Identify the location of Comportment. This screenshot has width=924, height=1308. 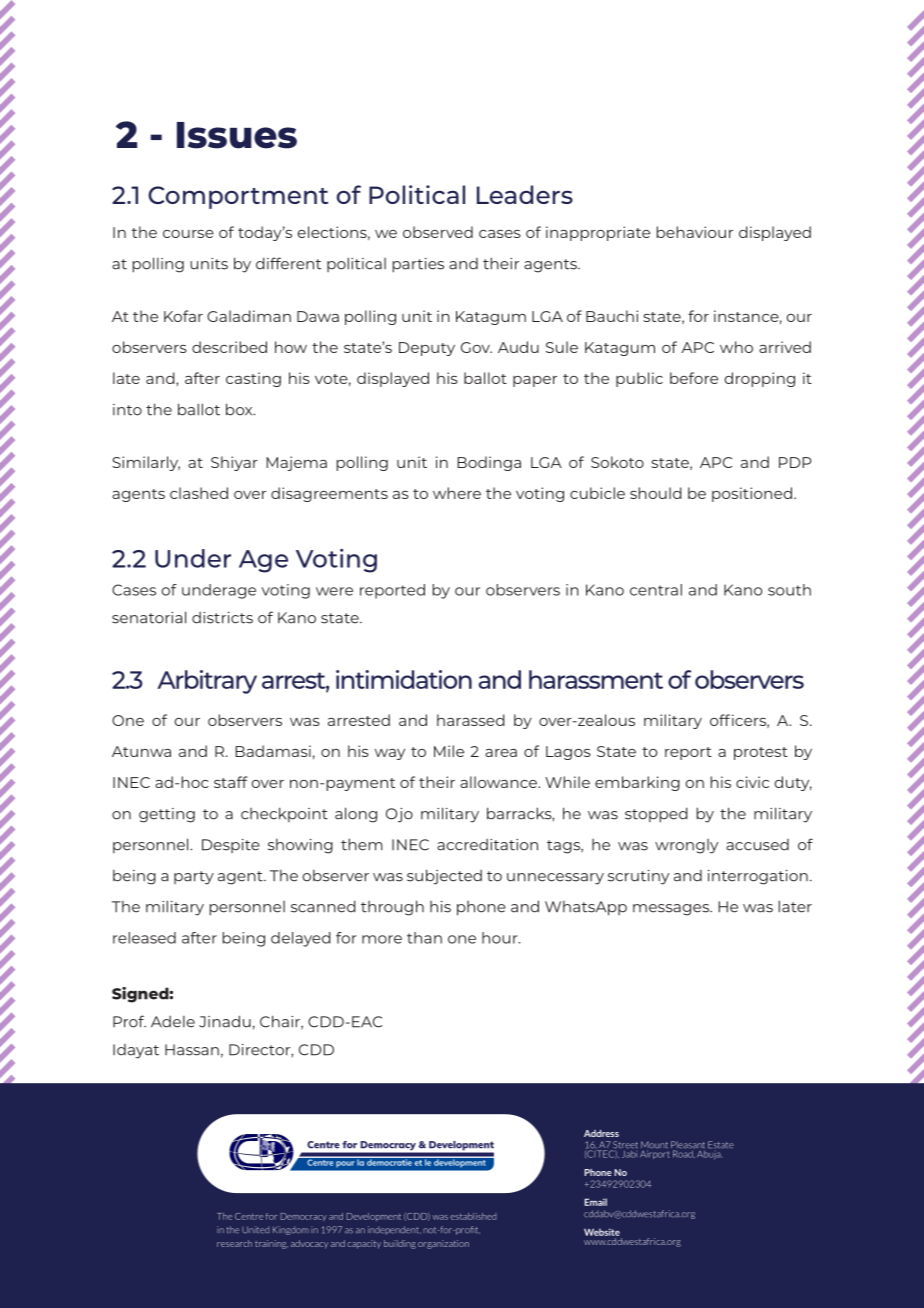
(238, 197).
